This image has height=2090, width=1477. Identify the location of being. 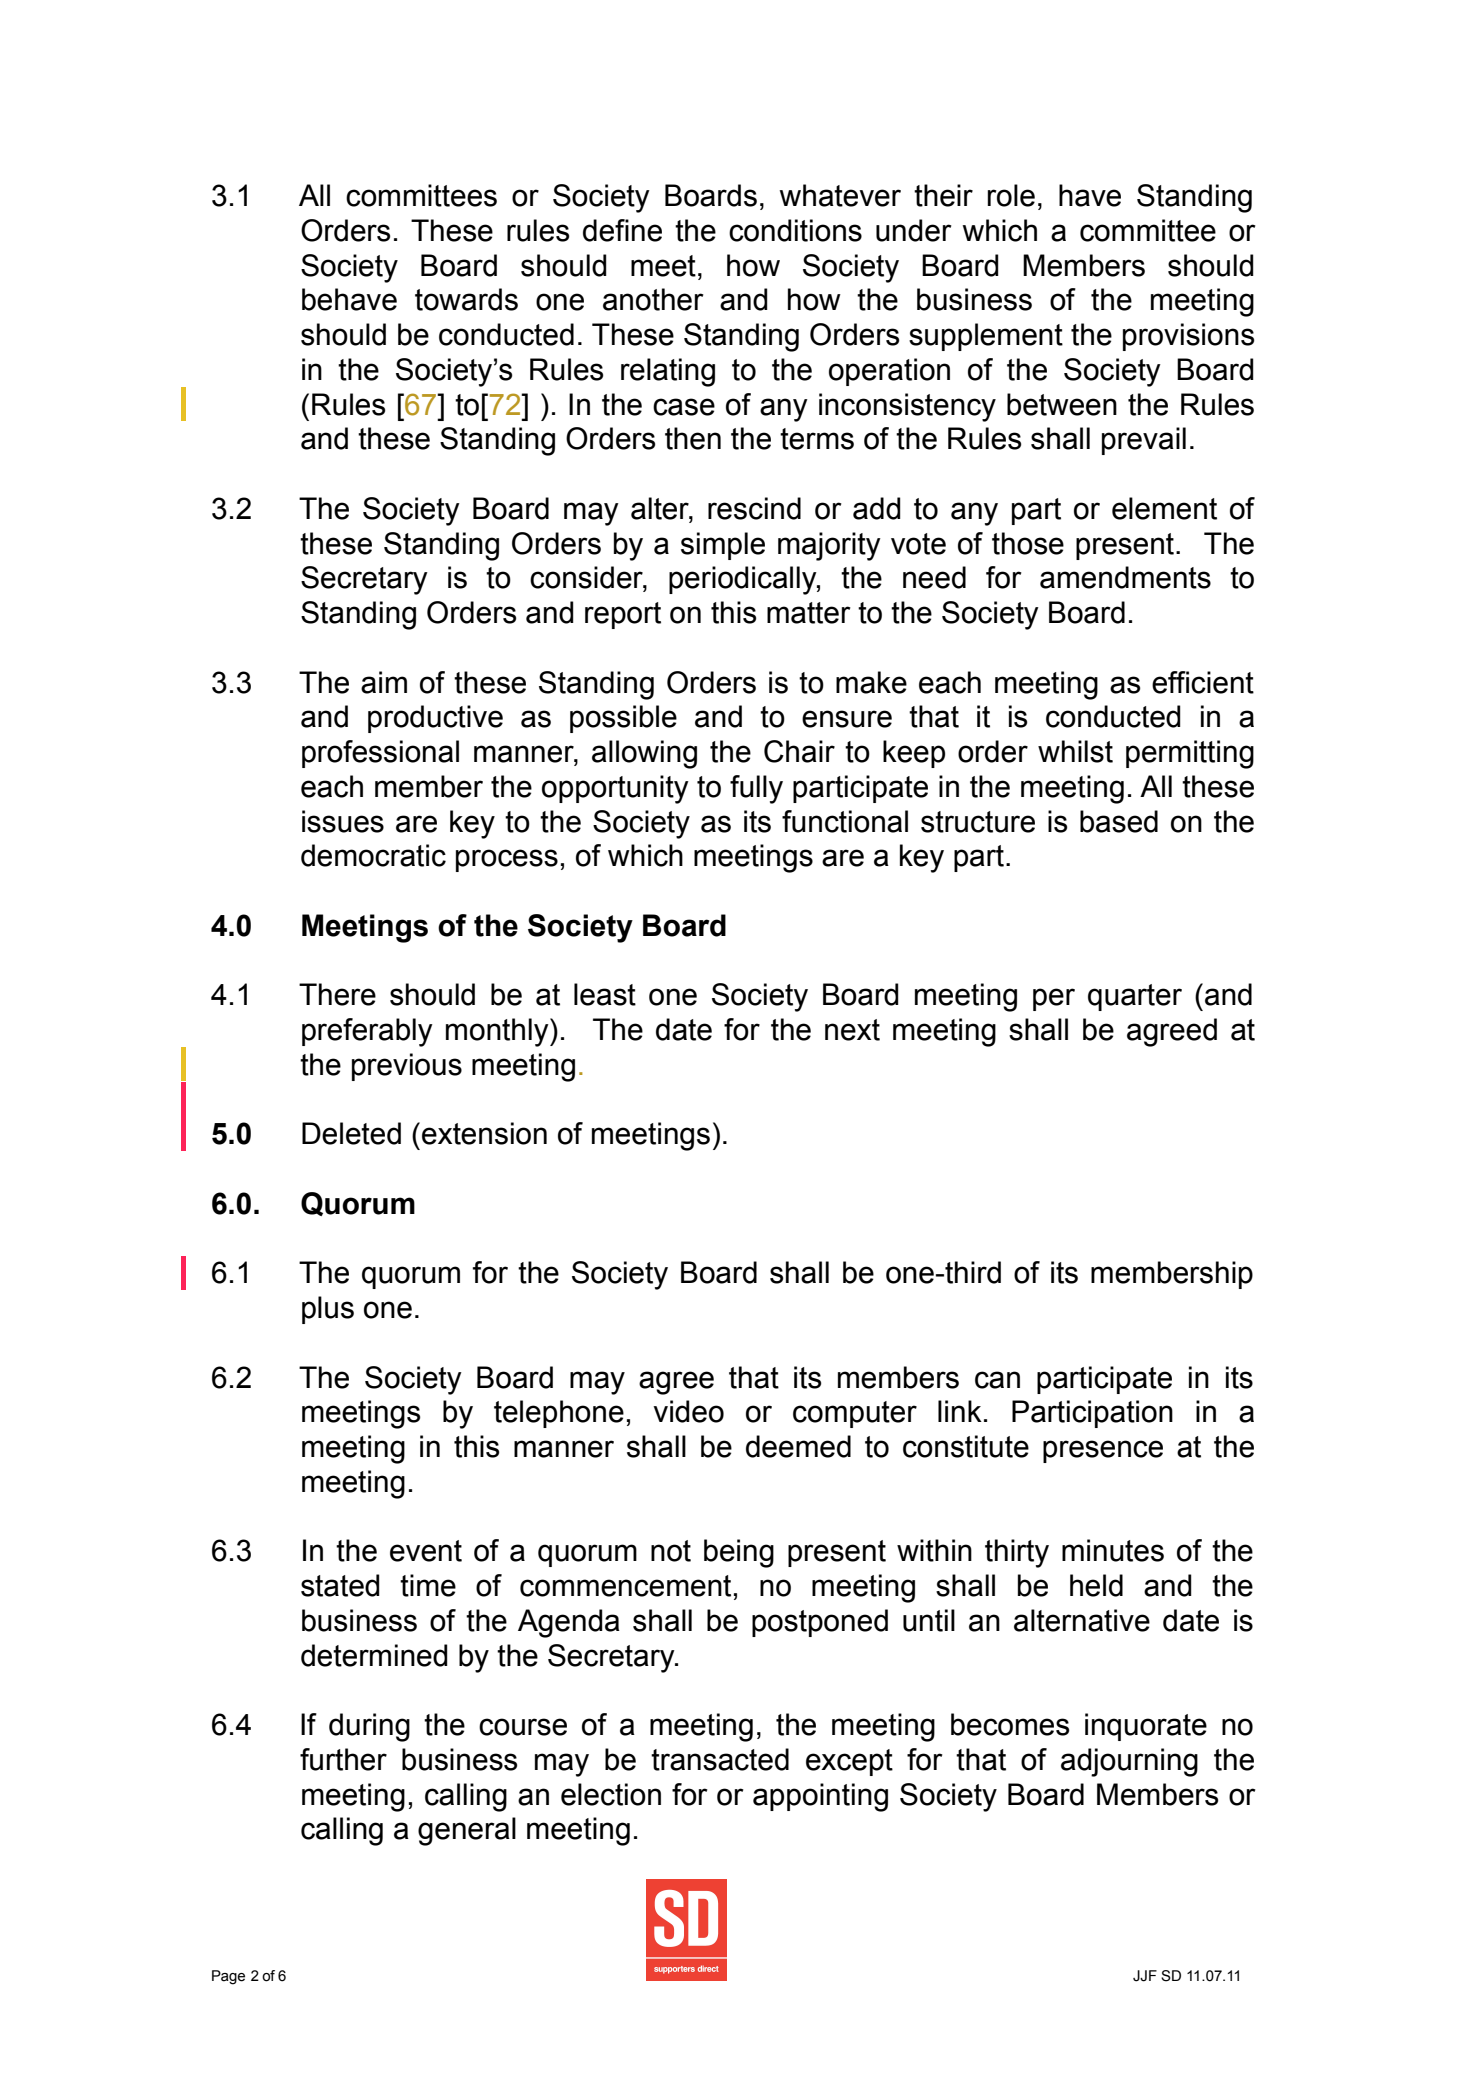
(739, 1553).
